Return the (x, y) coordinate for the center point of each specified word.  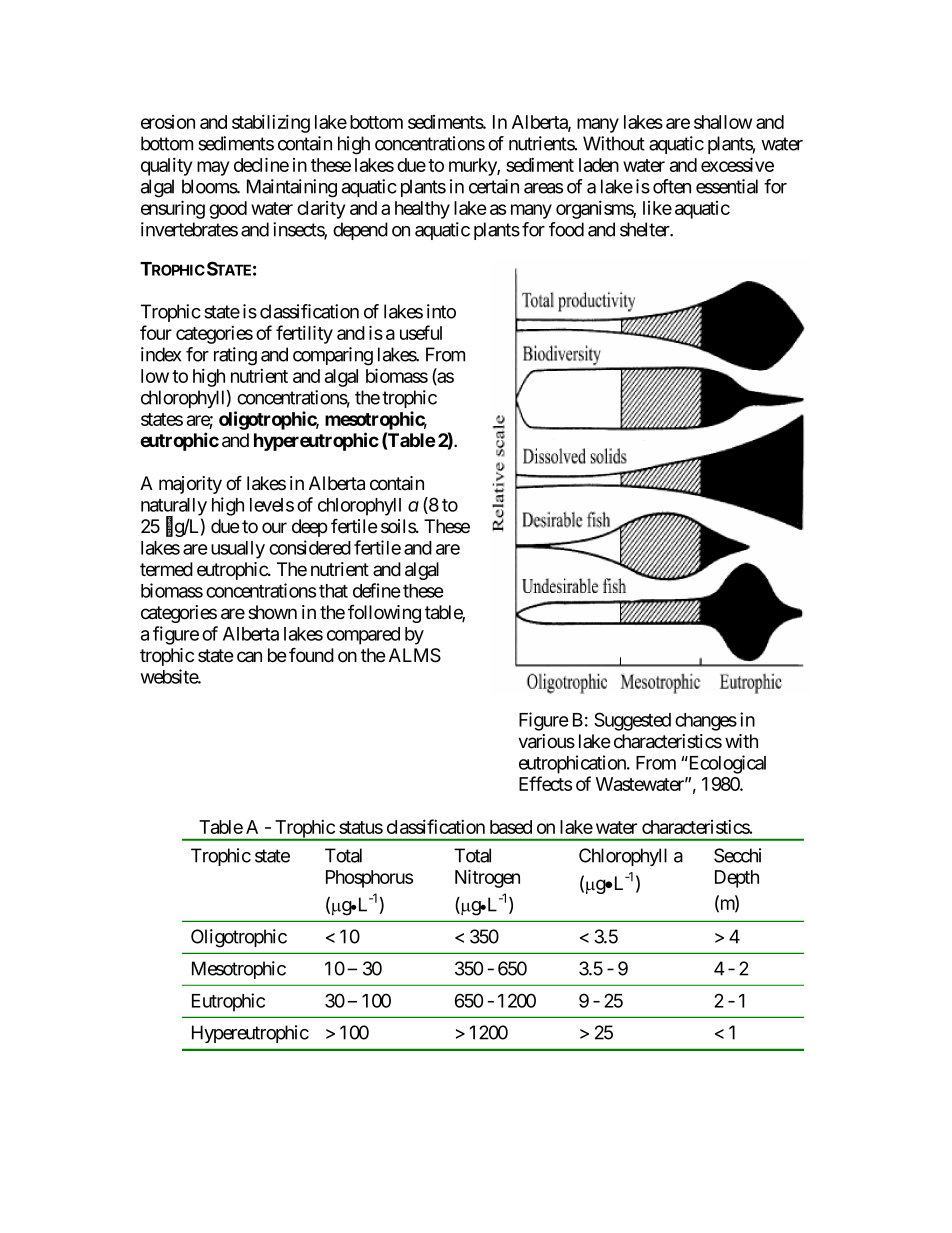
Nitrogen (487, 878)
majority (190, 485)
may (213, 168)
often (672, 186)
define (377, 590)
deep (310, 528)
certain (494, 186)
